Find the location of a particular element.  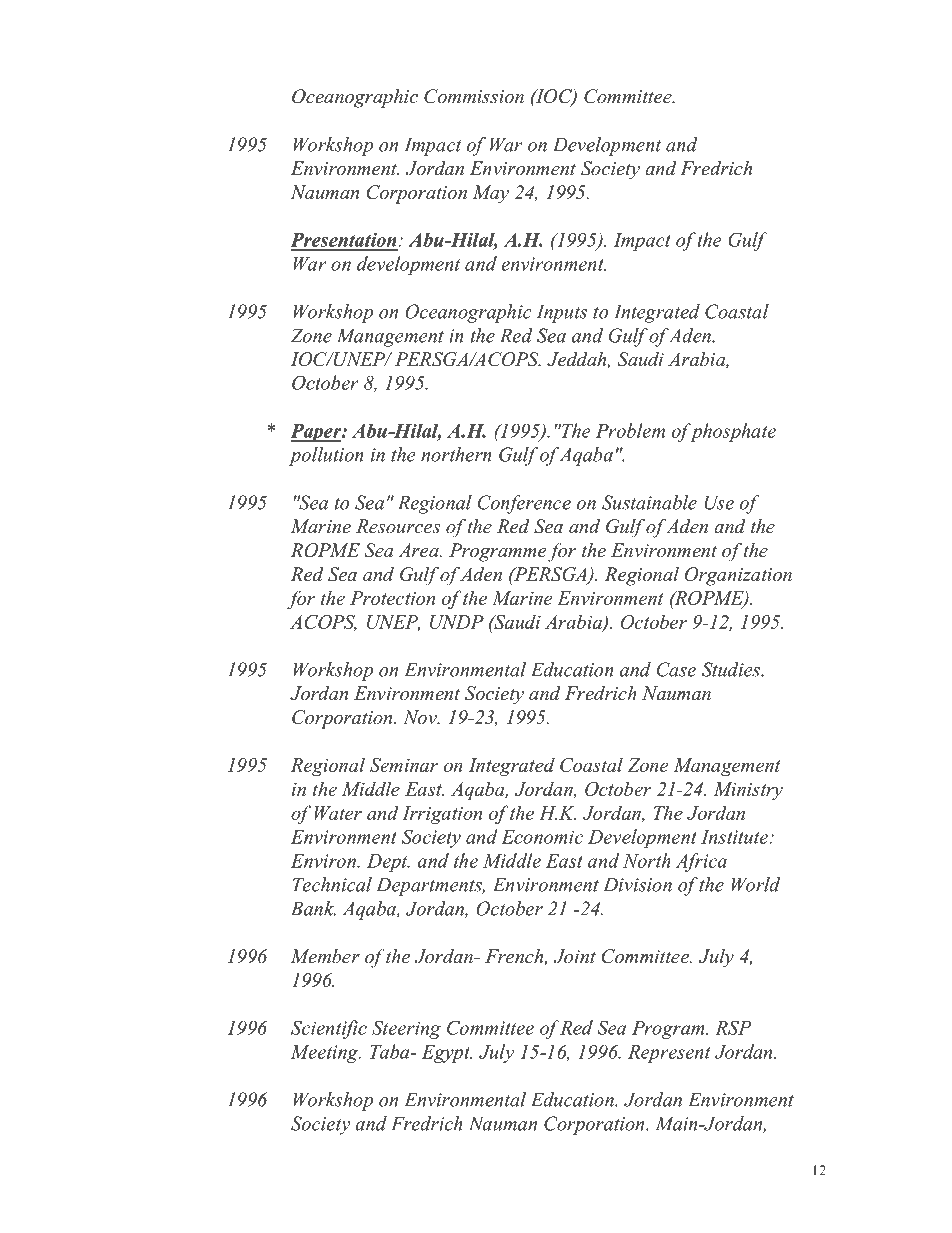

Seminar is located at coordinates (404, 765).
